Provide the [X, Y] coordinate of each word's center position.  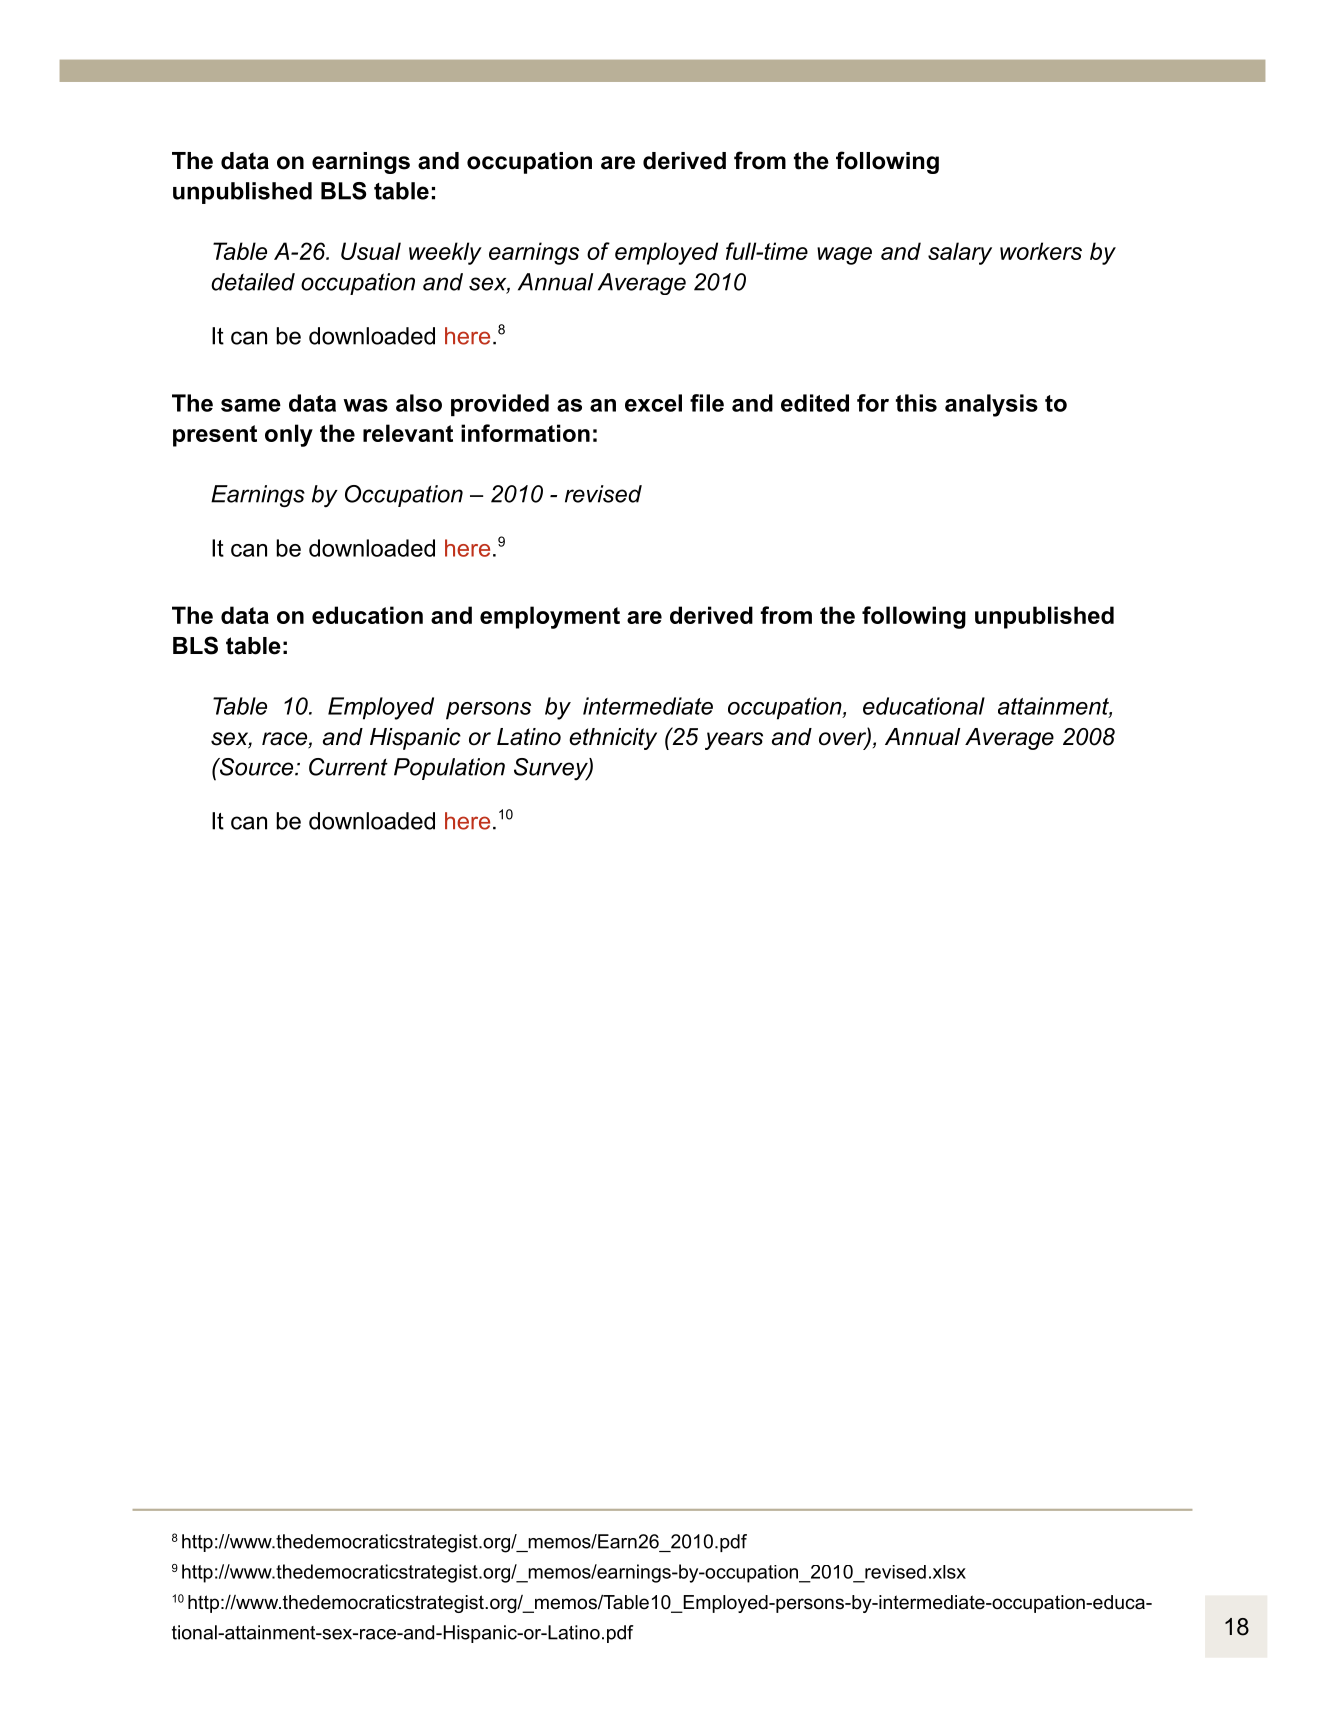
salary [960, 253]
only [289, 435]
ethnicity [613, 739]
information [525, 433]
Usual [371, 251]
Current [348, 767]
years [734, 741]
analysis [991, 405]
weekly [445, 253]
